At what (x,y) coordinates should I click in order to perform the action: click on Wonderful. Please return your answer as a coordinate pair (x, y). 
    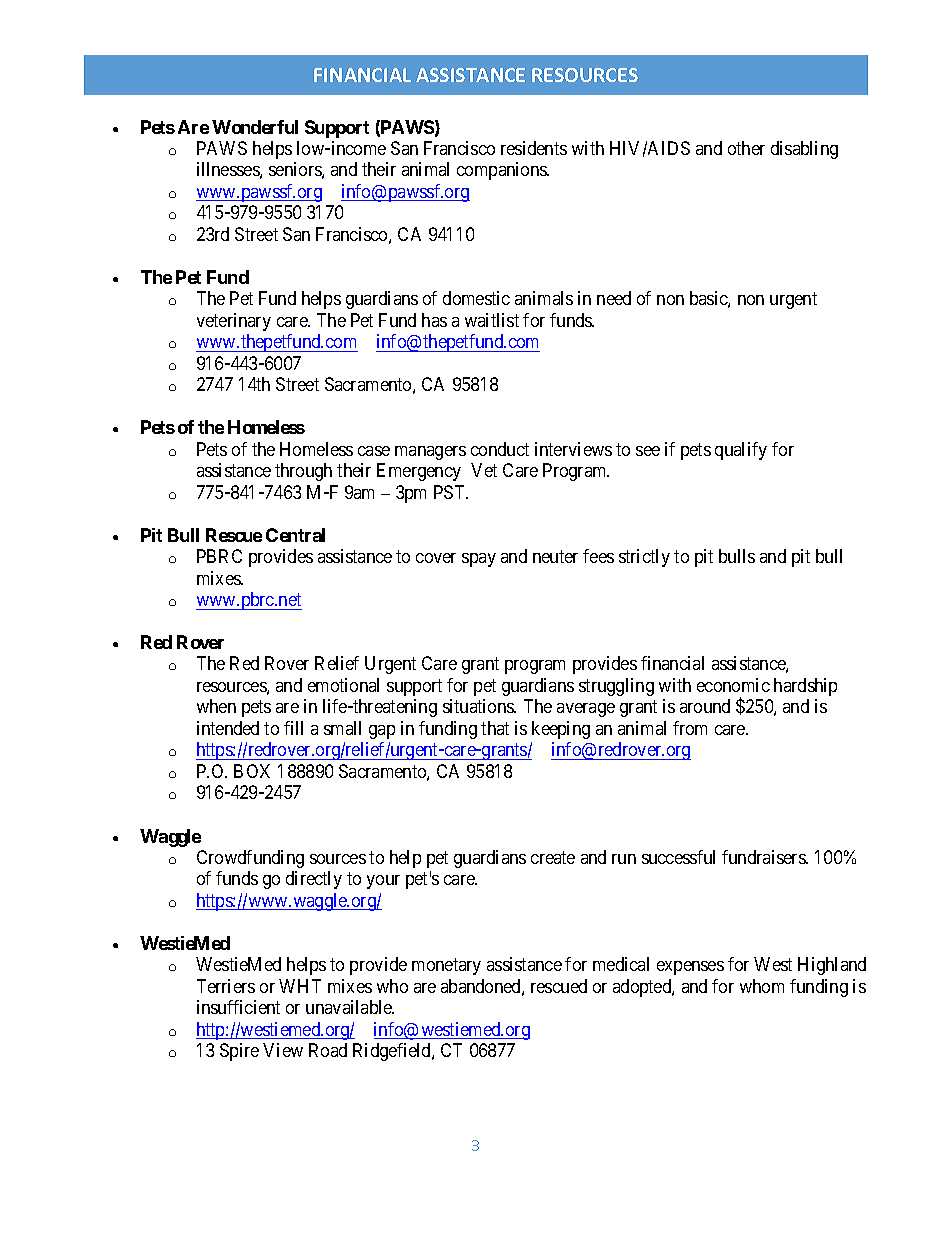
    Looking at the image, I should click on (255, 127).
